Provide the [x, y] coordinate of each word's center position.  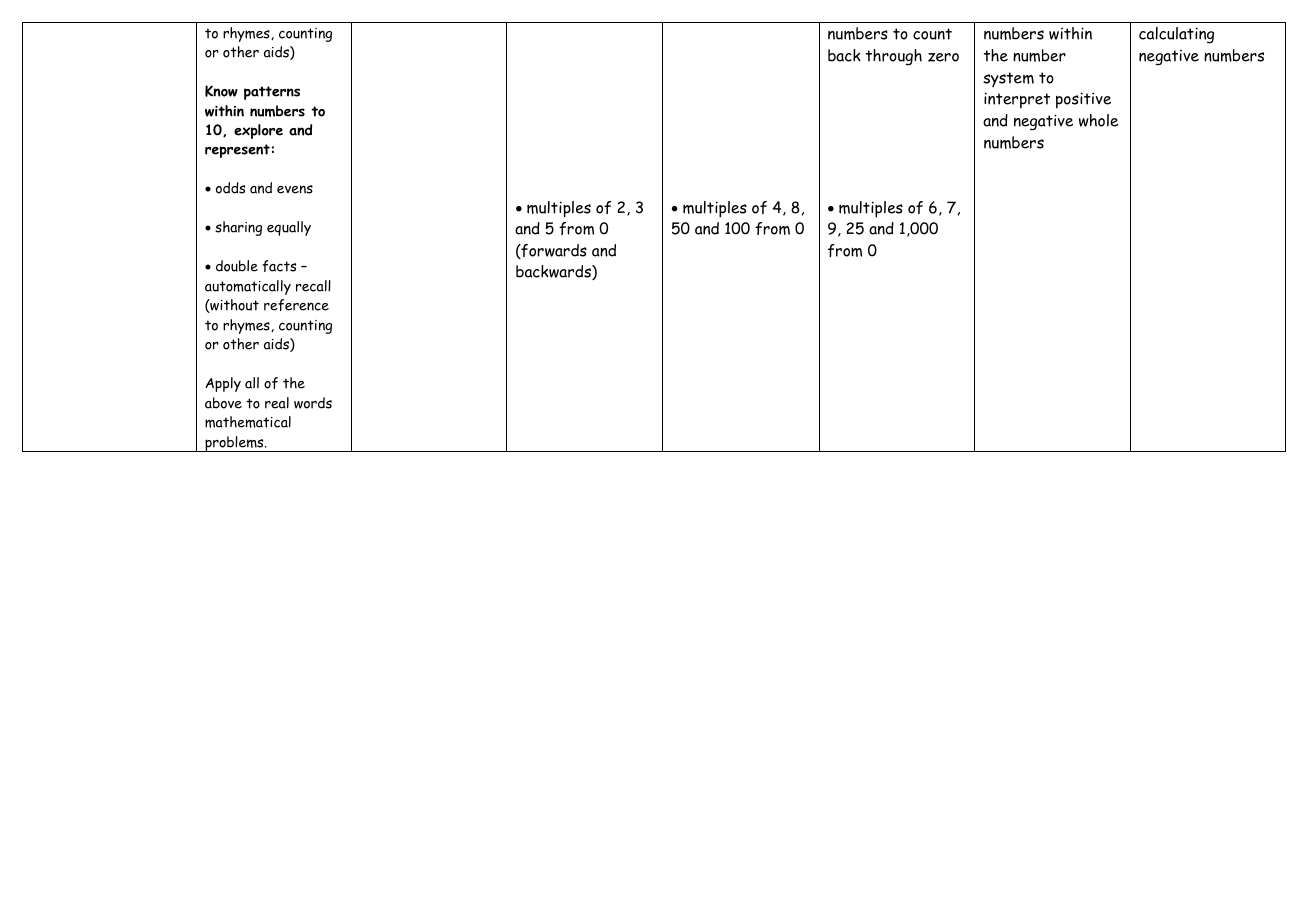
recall [313, 286]
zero [943, 57]
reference [296, 305]
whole [1098, 120]
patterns [272, 93]
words [313, 403]
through [894, 57]
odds [230, 188]
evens [295, 189]
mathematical [248, 422]
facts [279, 266]
